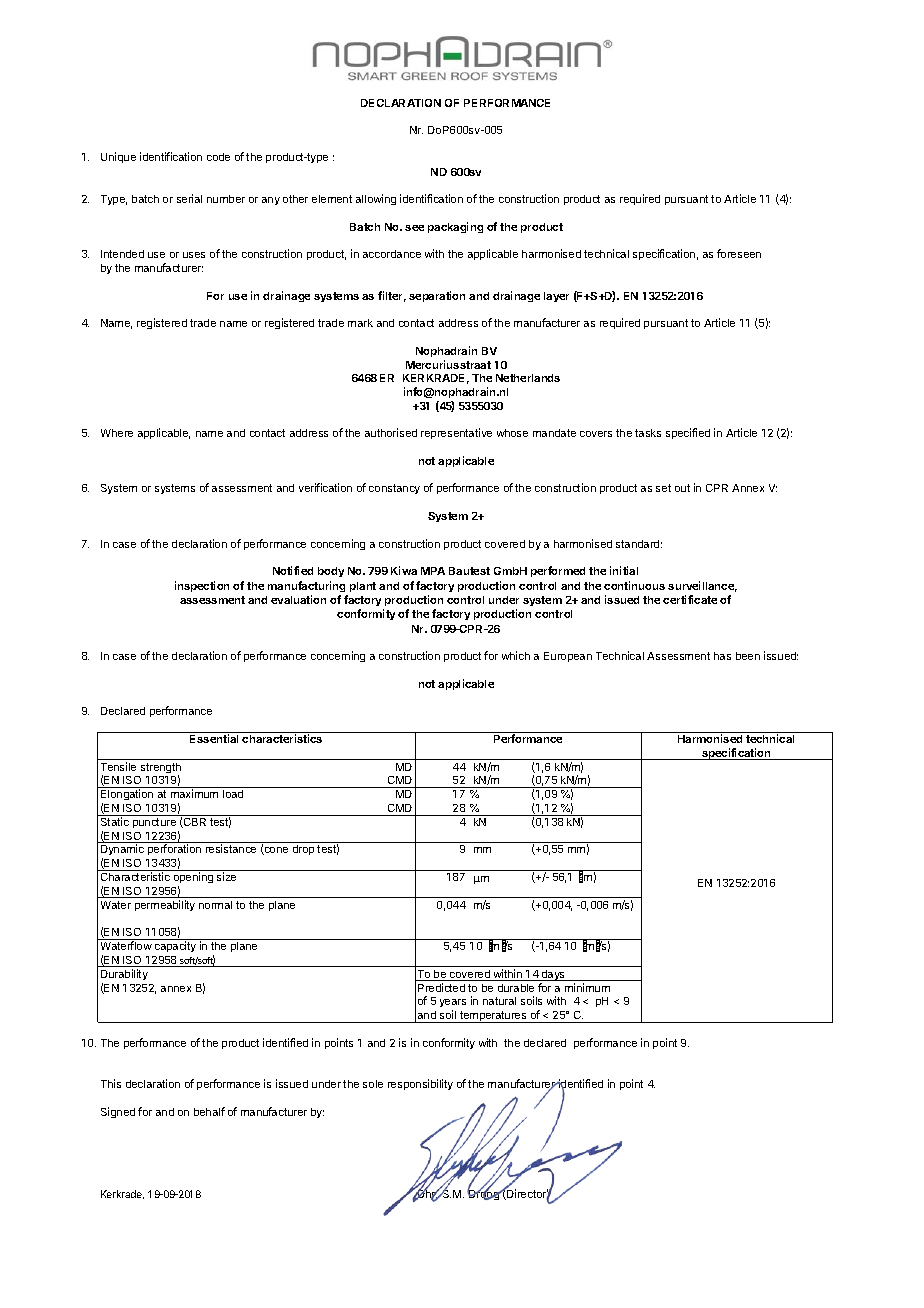  What do you see at coordinates (303, 850) in the image?
I see `drop` at bounding box center [303, 850].
